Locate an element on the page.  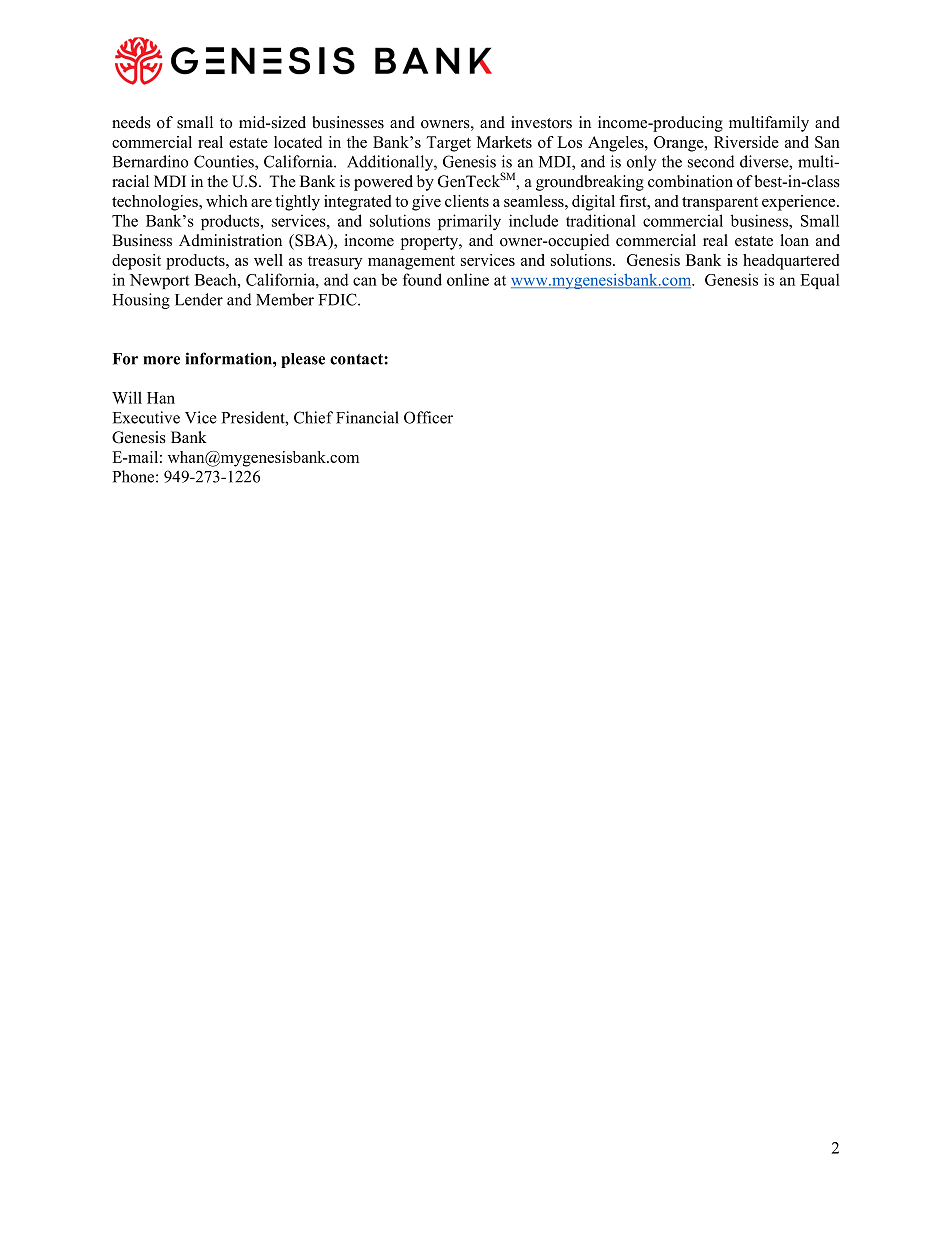
well is located at coordinates (268, 260).
